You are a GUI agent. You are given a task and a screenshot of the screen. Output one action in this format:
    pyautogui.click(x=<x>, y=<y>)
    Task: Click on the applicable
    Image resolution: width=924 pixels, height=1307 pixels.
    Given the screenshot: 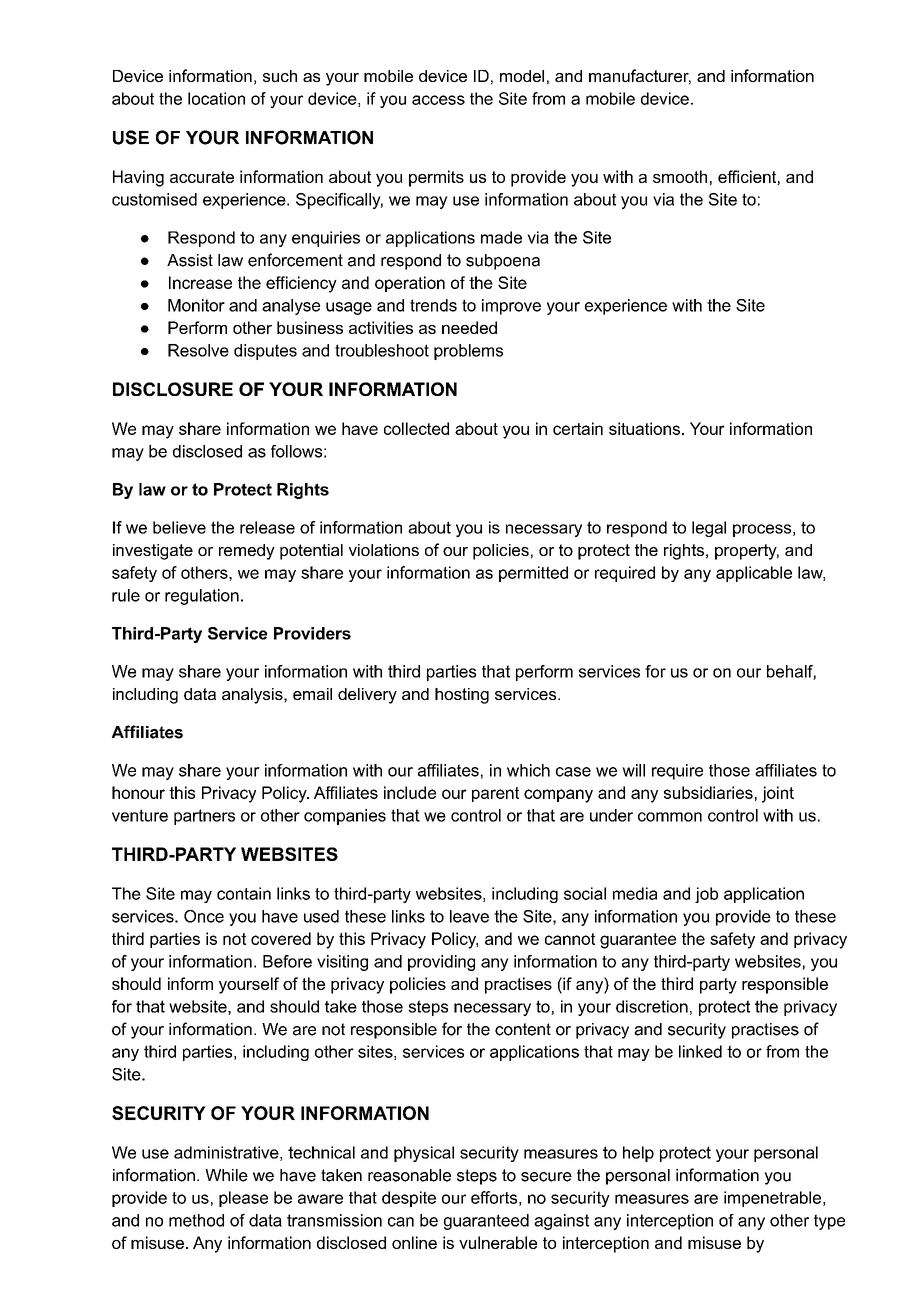 What is the action you would take?
    pyautogui.click(x=754, y=574)
